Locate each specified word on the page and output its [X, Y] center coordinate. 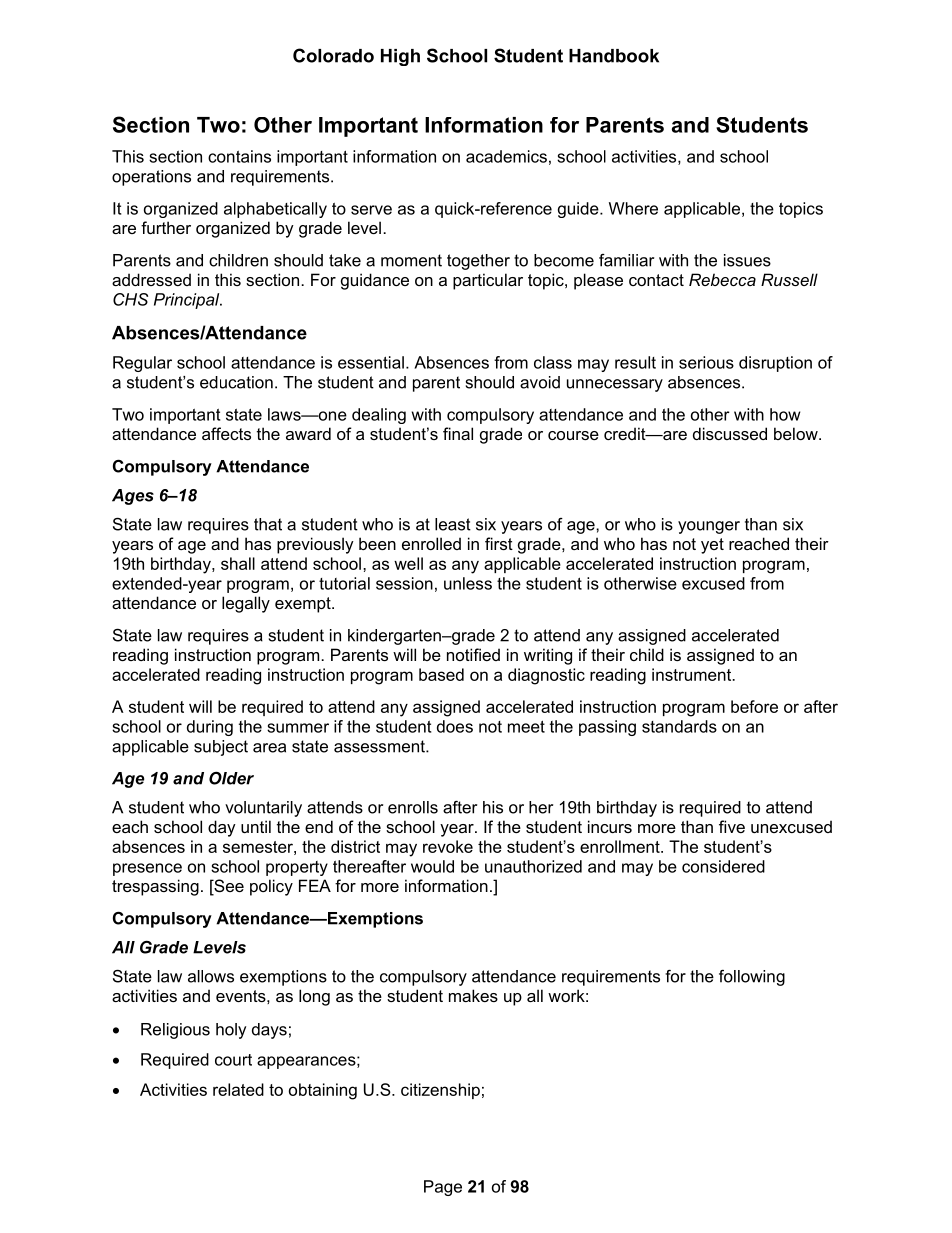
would [432, 866]
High [400, 57]
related [238, 1089]
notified [473, 654]
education [236, 382]
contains [239, 156]
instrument [693, 674]
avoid [540, 382]
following [752, 978]
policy [271, 887]
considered [723, 866]
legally [246, 604]
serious [706, 362]
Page [443, 1188]
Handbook [614, 56]
